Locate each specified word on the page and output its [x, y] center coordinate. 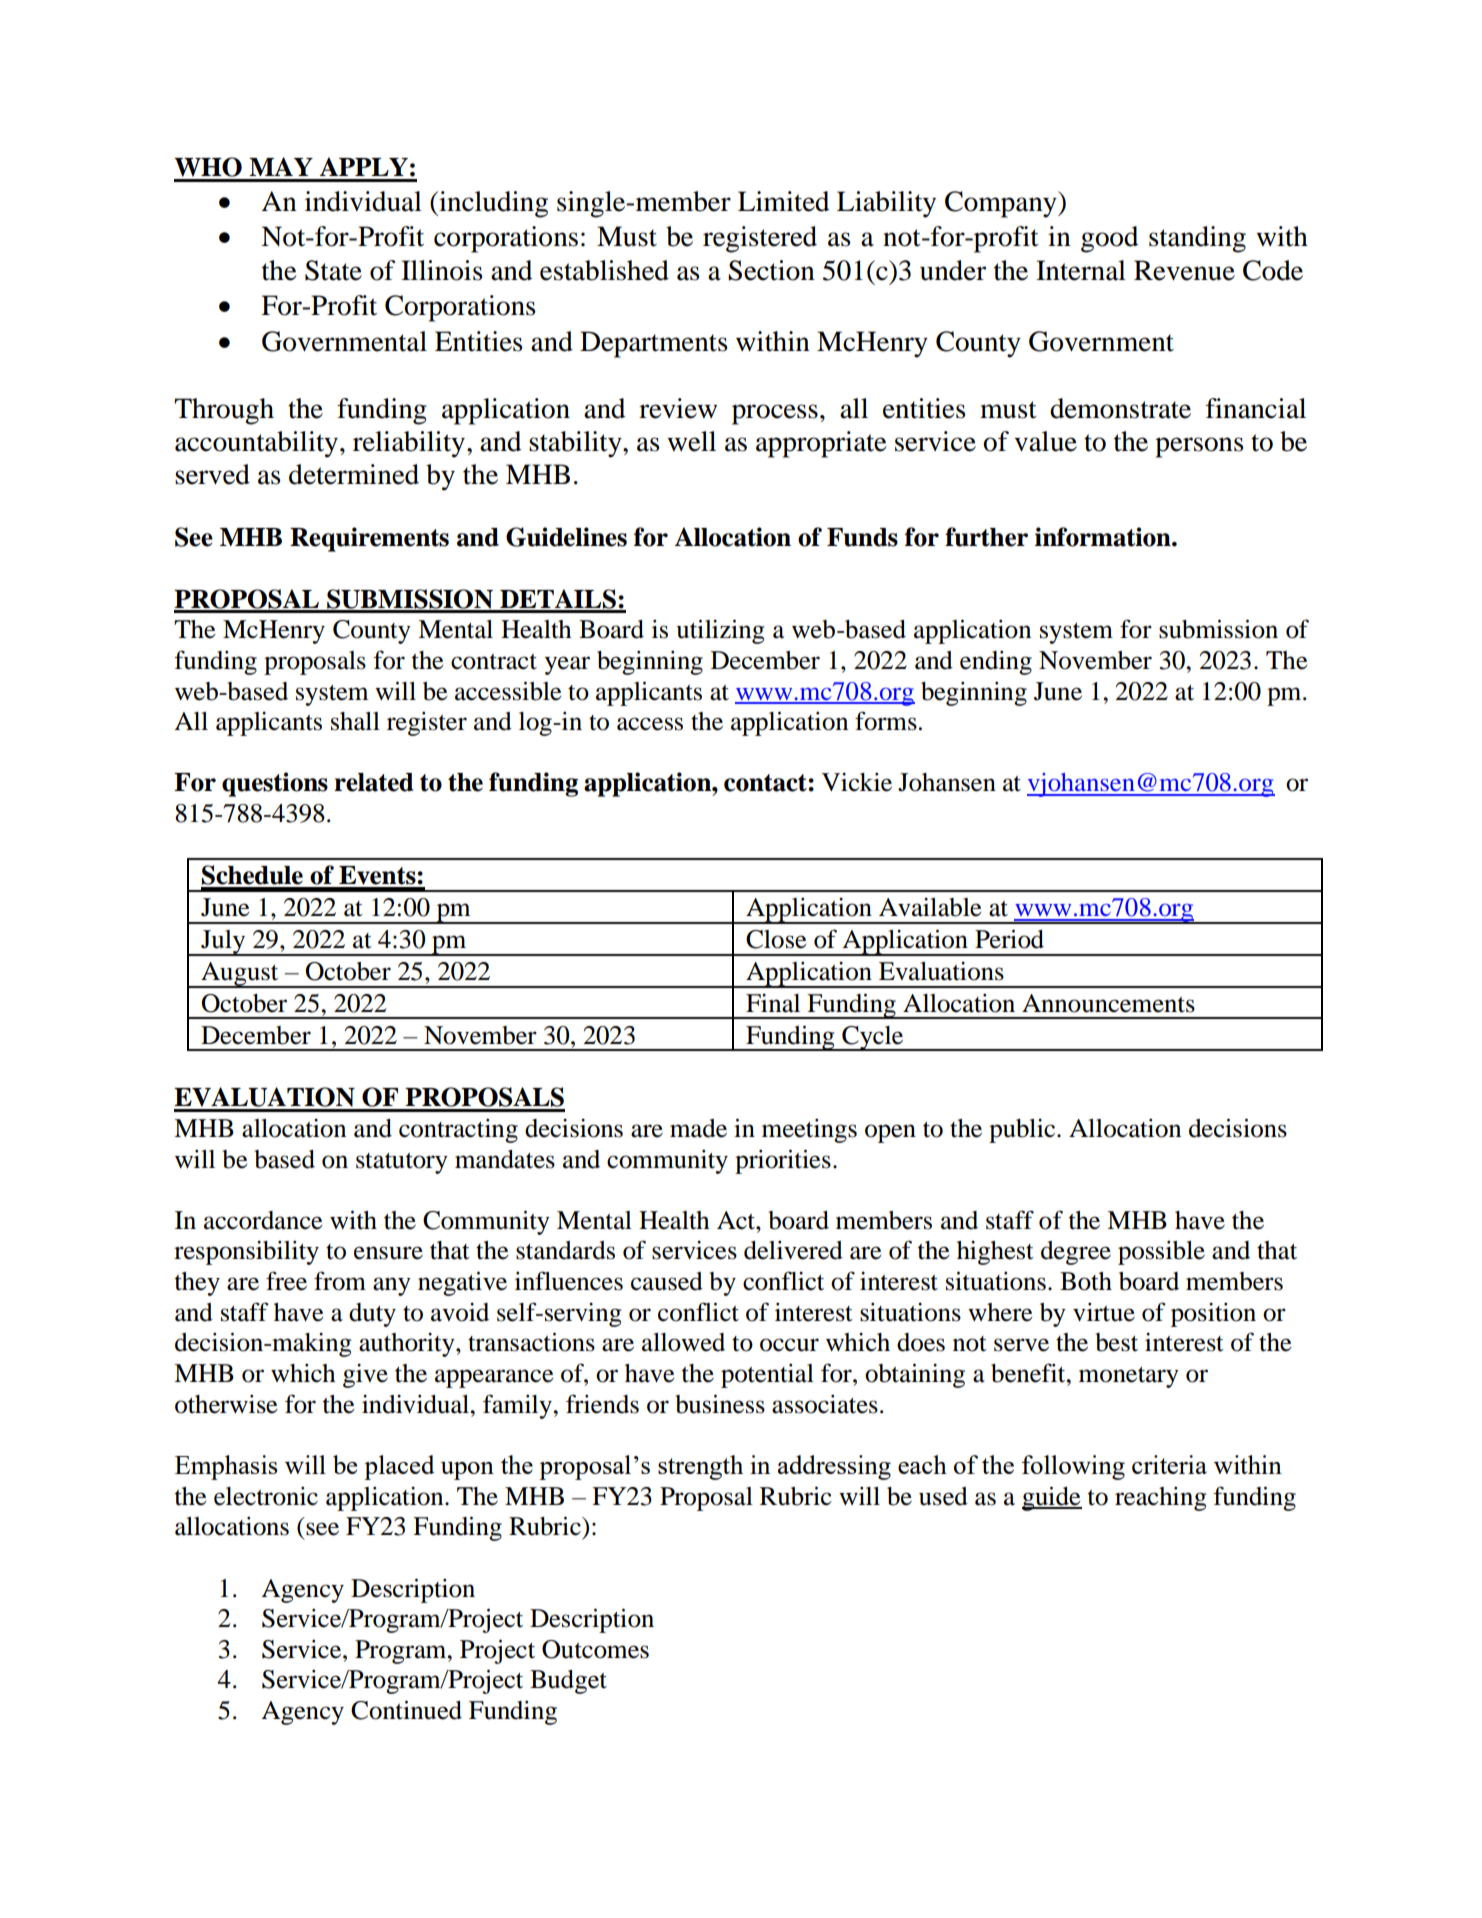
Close [776, 939]
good [1109, 239]
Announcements [1108, 1003]
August [240, 975]
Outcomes [595, 1649]
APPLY [363, 166]
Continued [406, 1710]
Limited [783, 201]
